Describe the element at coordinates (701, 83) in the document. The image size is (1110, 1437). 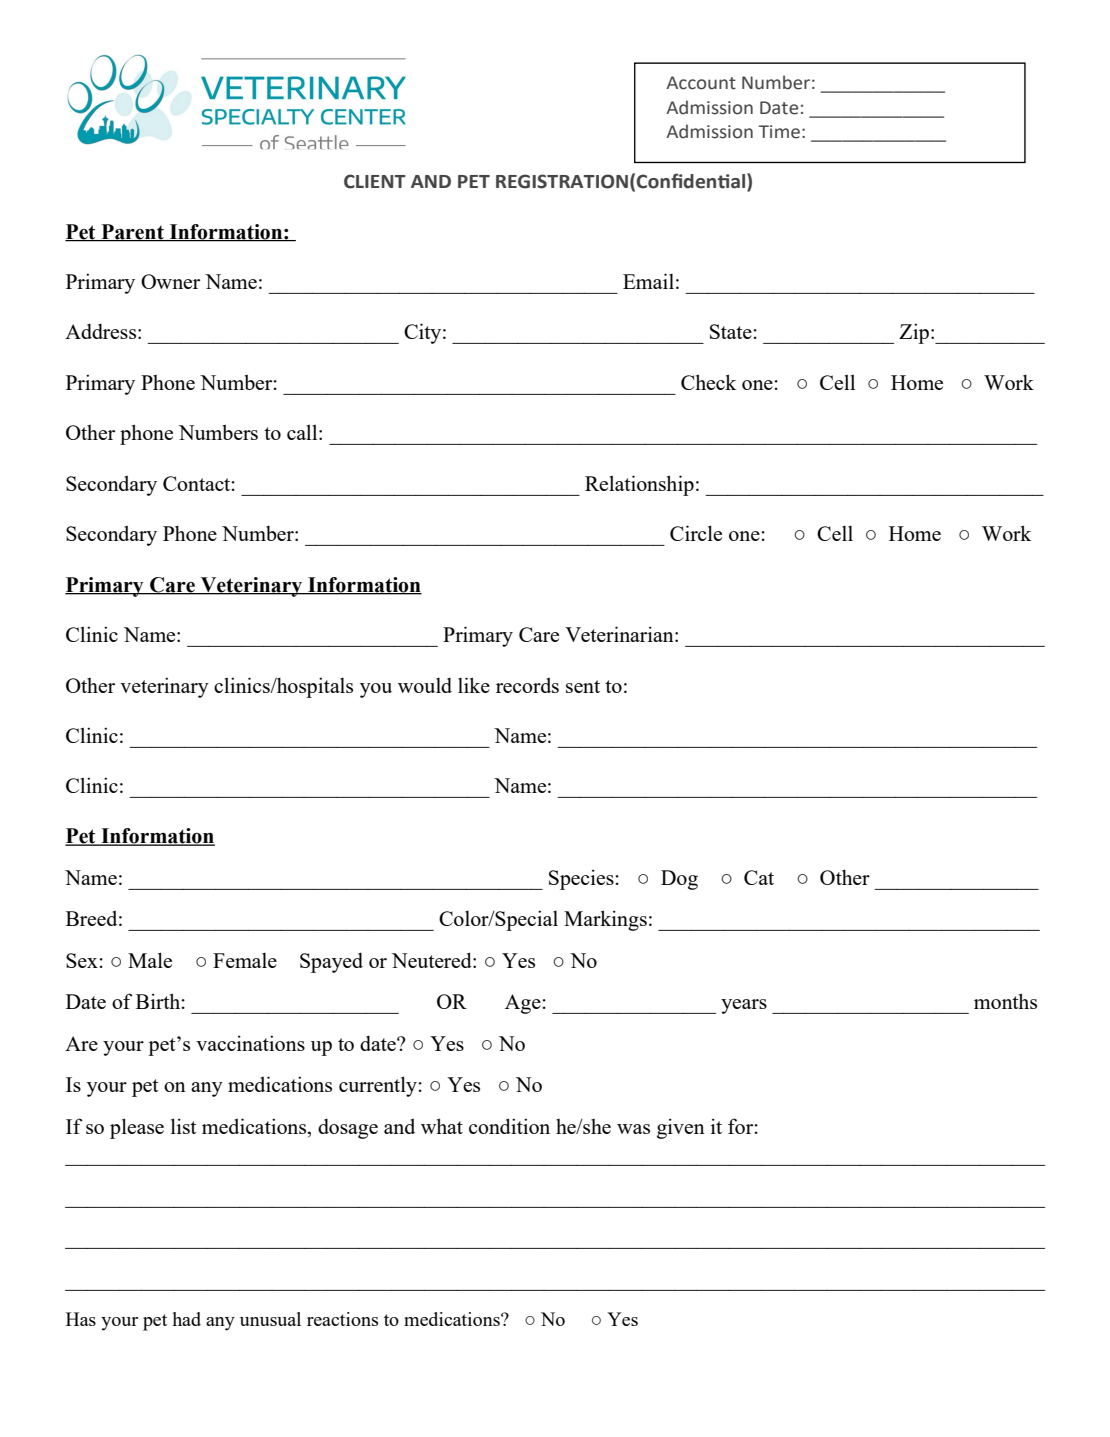
I see `Account` at that location.
